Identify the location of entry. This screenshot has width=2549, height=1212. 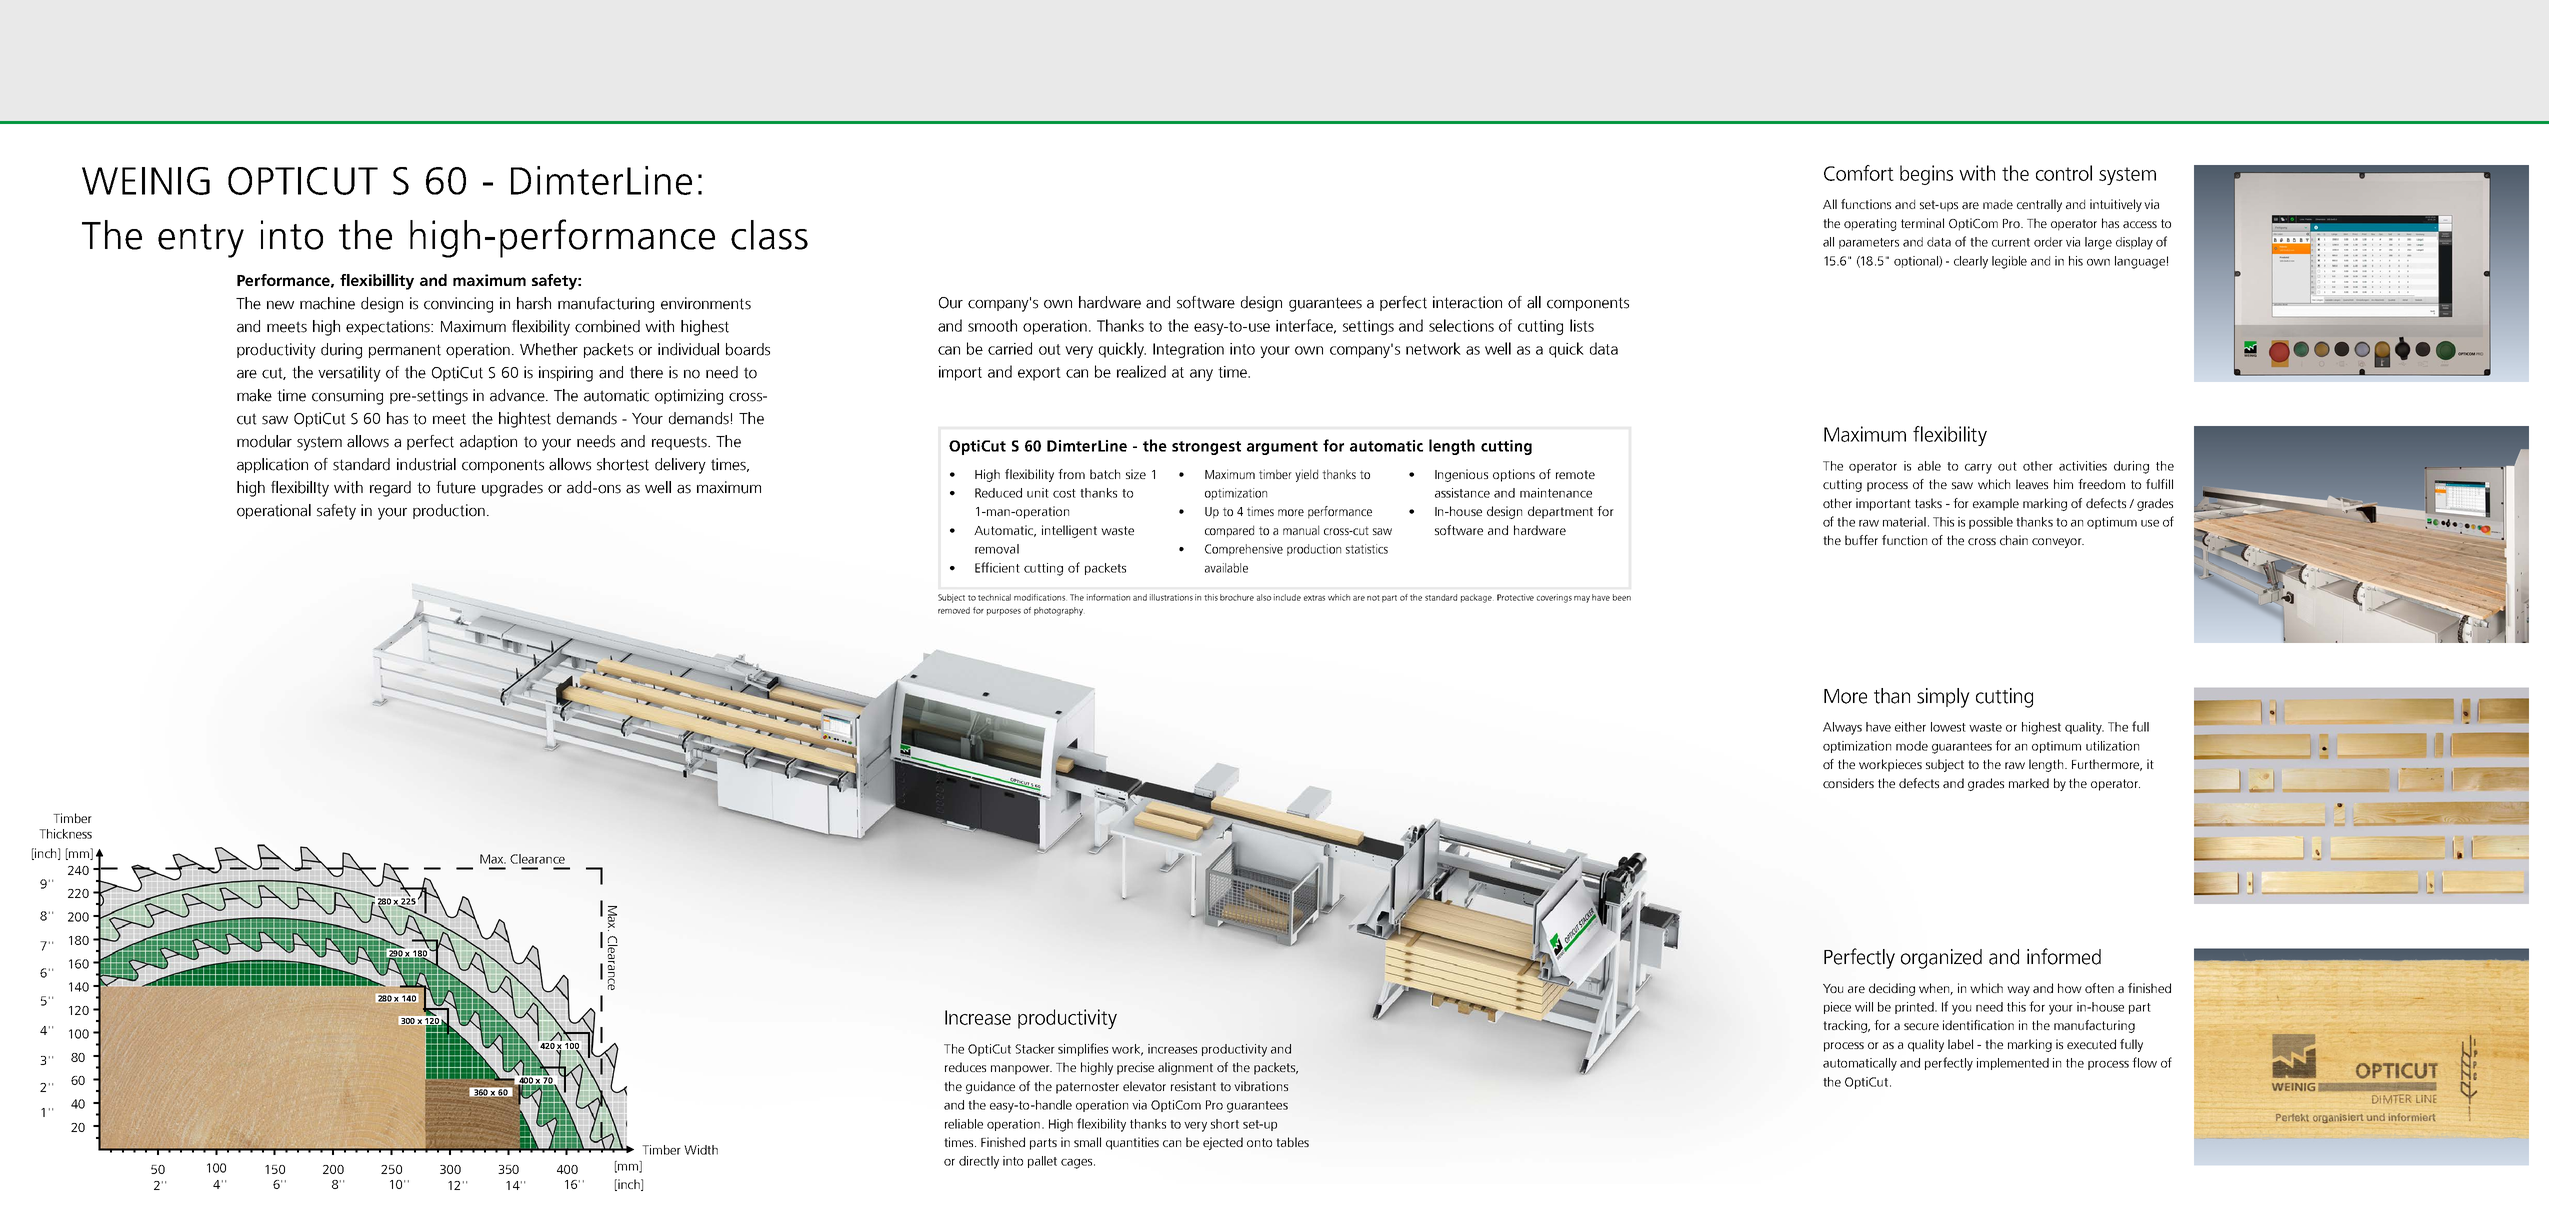
(201, 241).
